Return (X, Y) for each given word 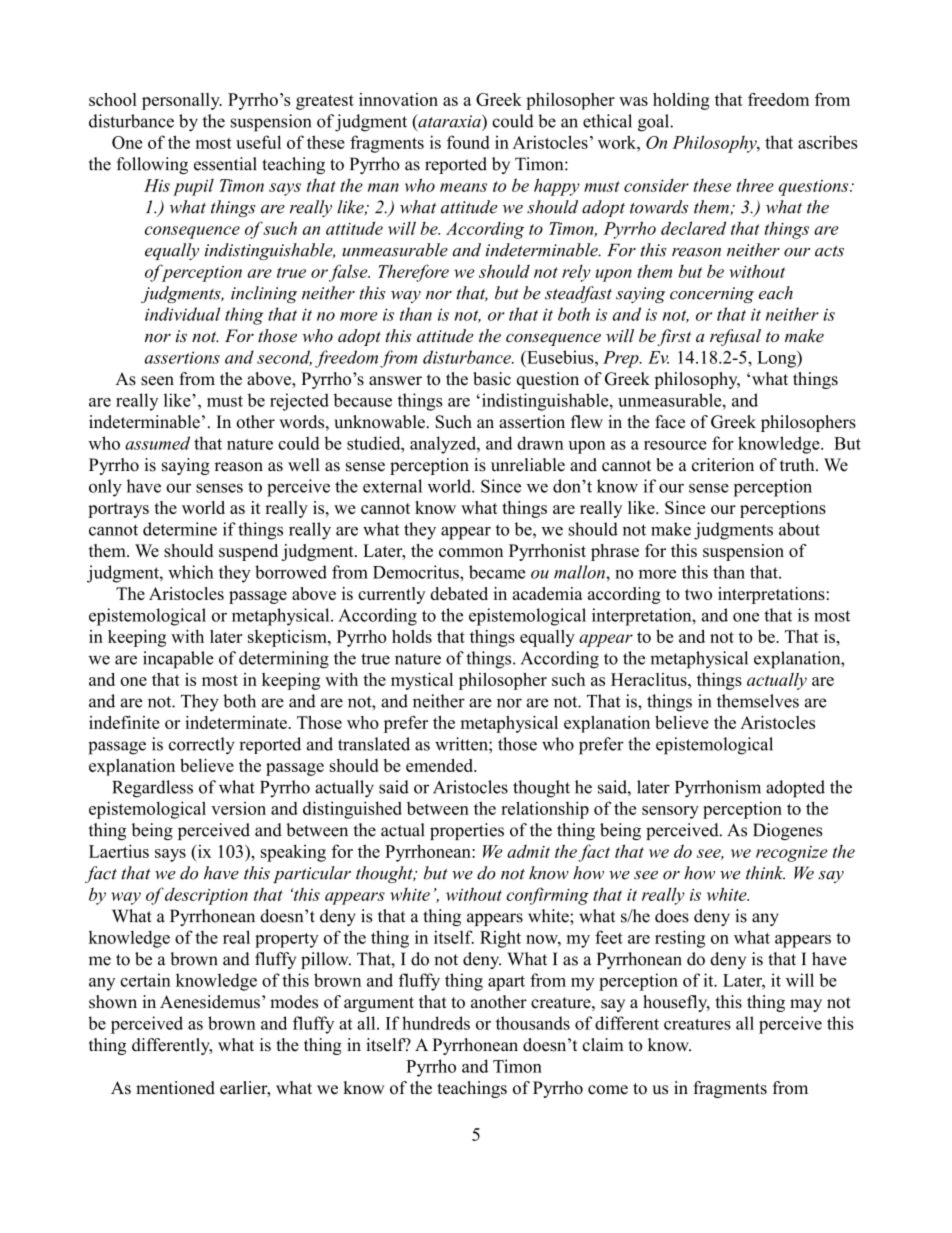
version (238, 808)
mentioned (175, 1088)
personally (182, 101)
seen (157, 381)
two (698, 594)
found (468, 142)
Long (777, 359)
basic (492, 379)
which (191, 572)
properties (467, 831)
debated (459, 593)
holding (681, 101)
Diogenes (787, 831)
